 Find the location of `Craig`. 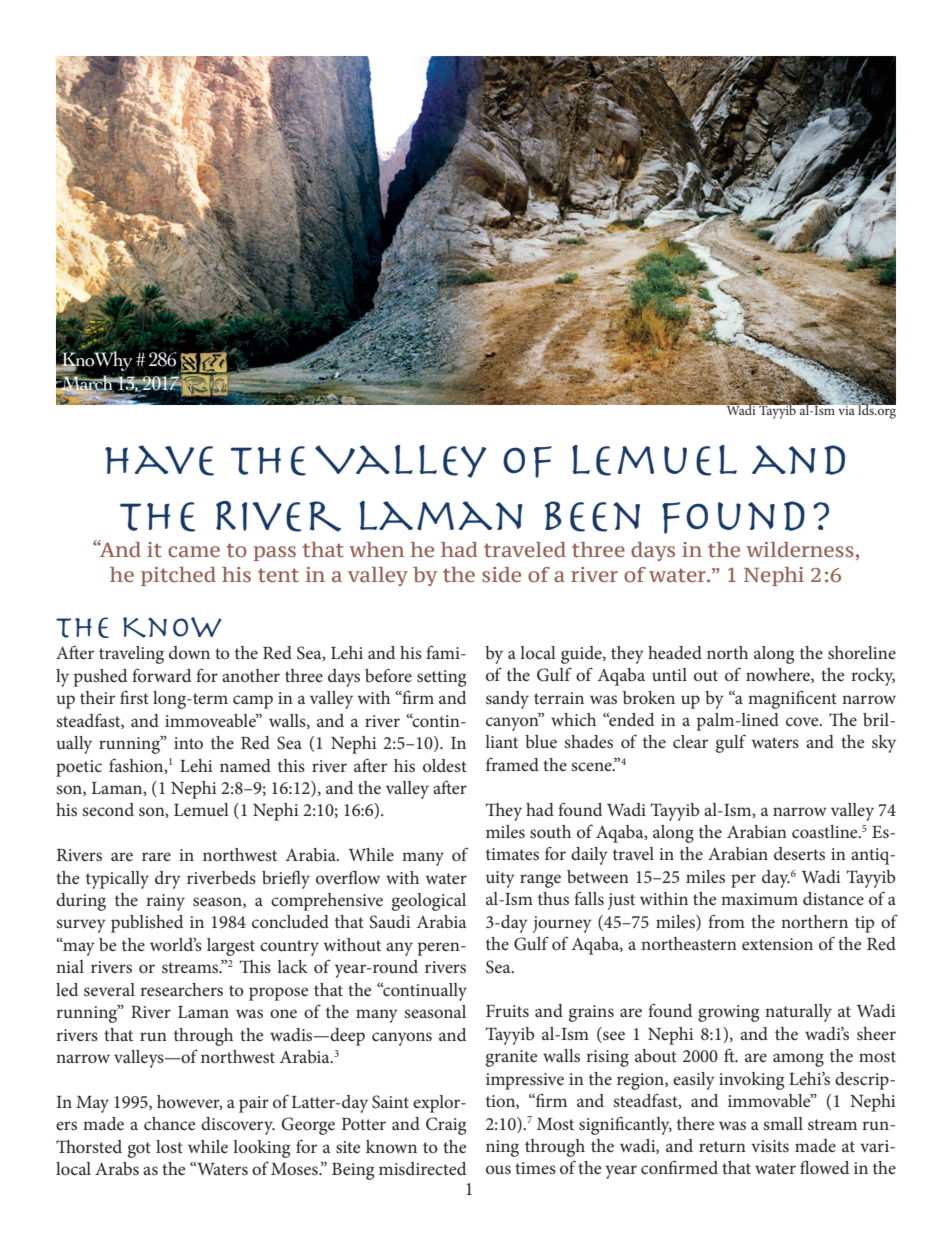

Craig is located at coordinates (446, 1126).
